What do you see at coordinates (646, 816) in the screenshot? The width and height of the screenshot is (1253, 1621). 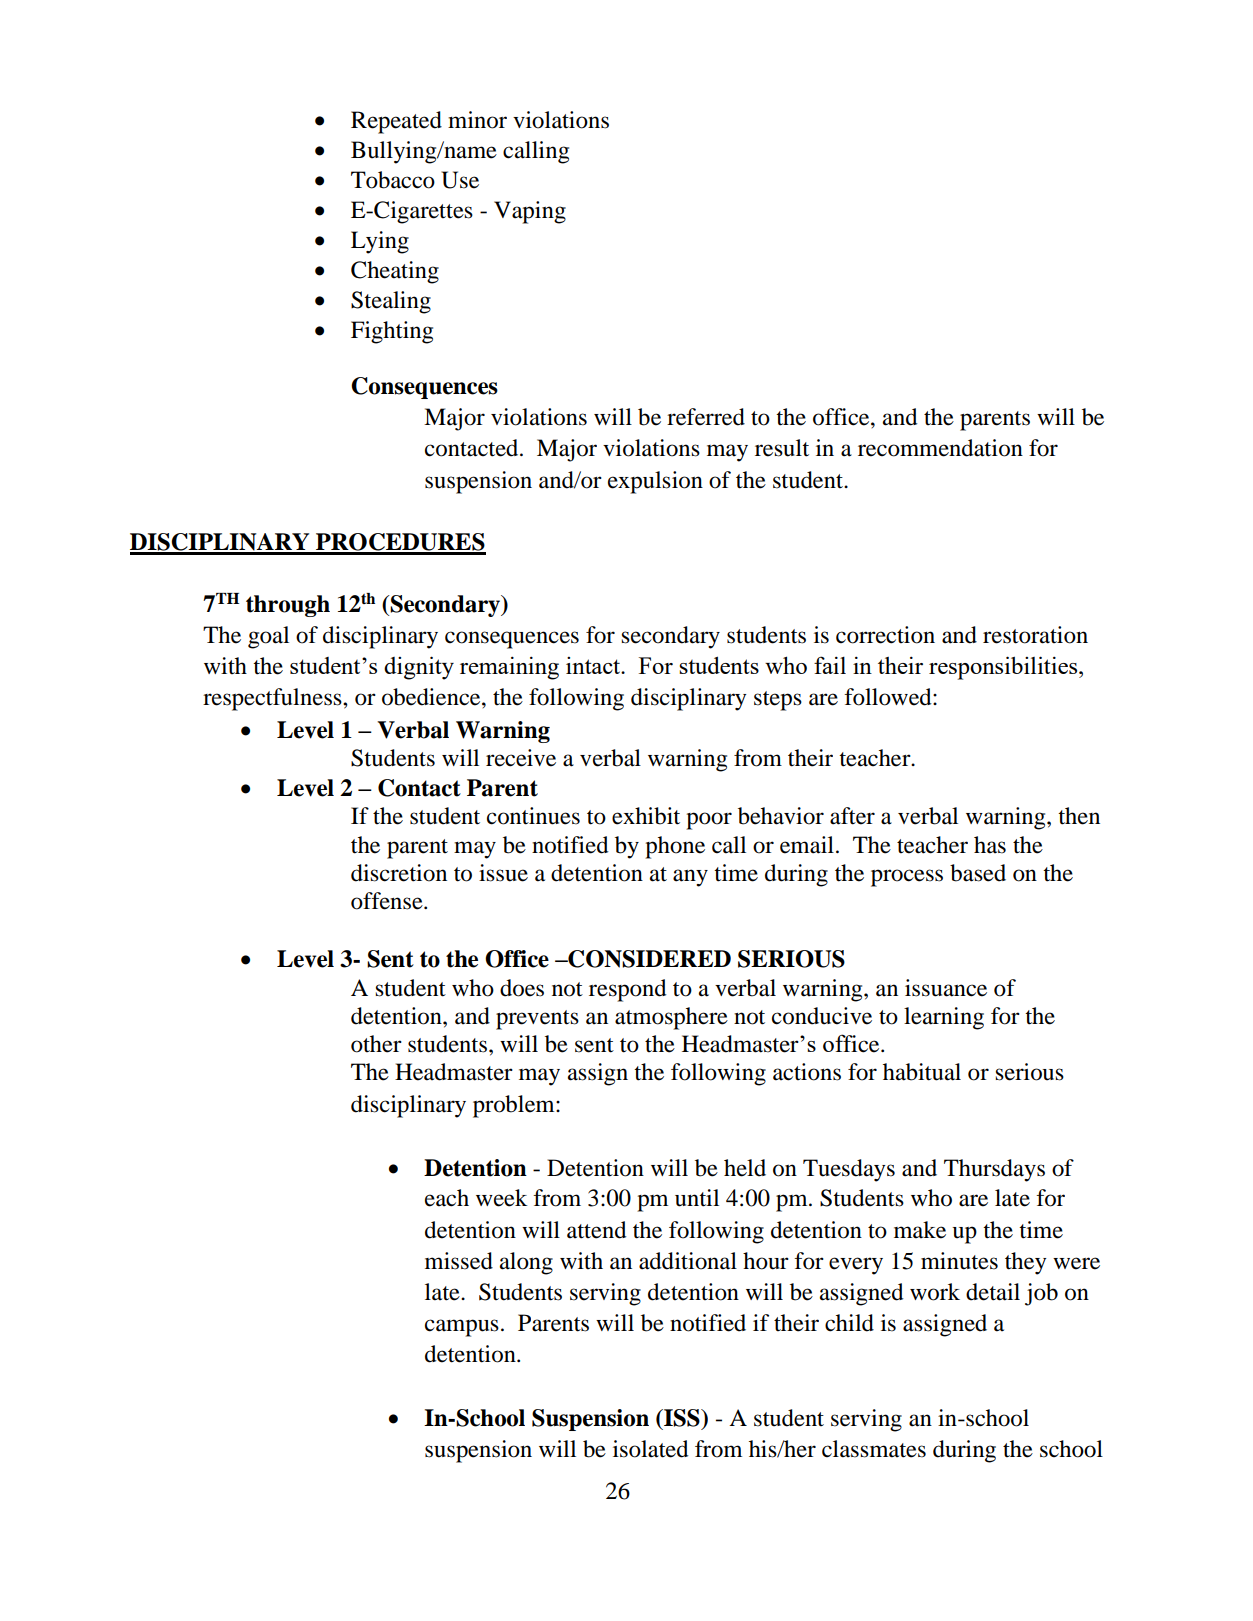 I see `exhibit` at bounding box center [646, 816].
